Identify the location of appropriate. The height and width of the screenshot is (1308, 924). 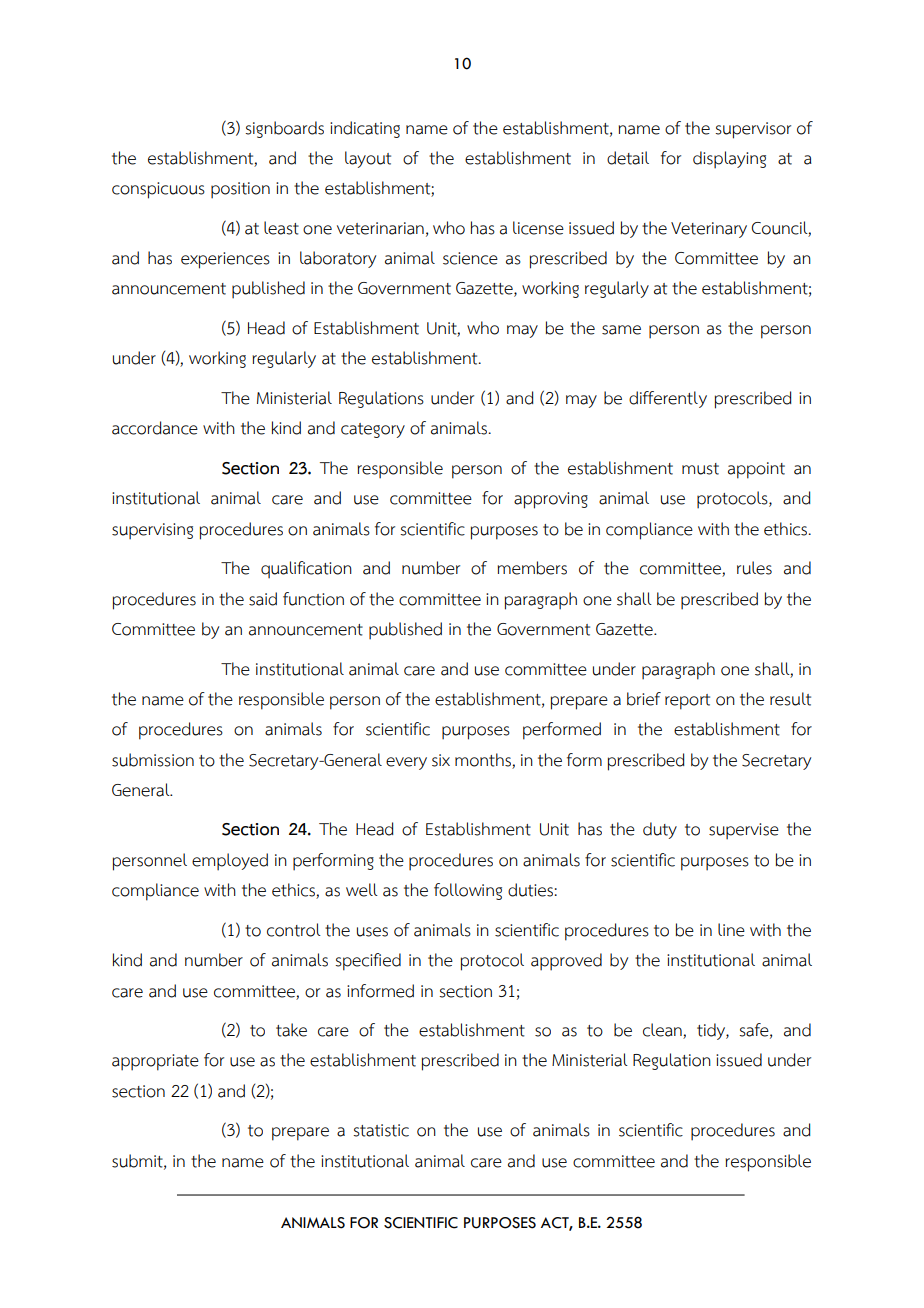
(155, 1062).
